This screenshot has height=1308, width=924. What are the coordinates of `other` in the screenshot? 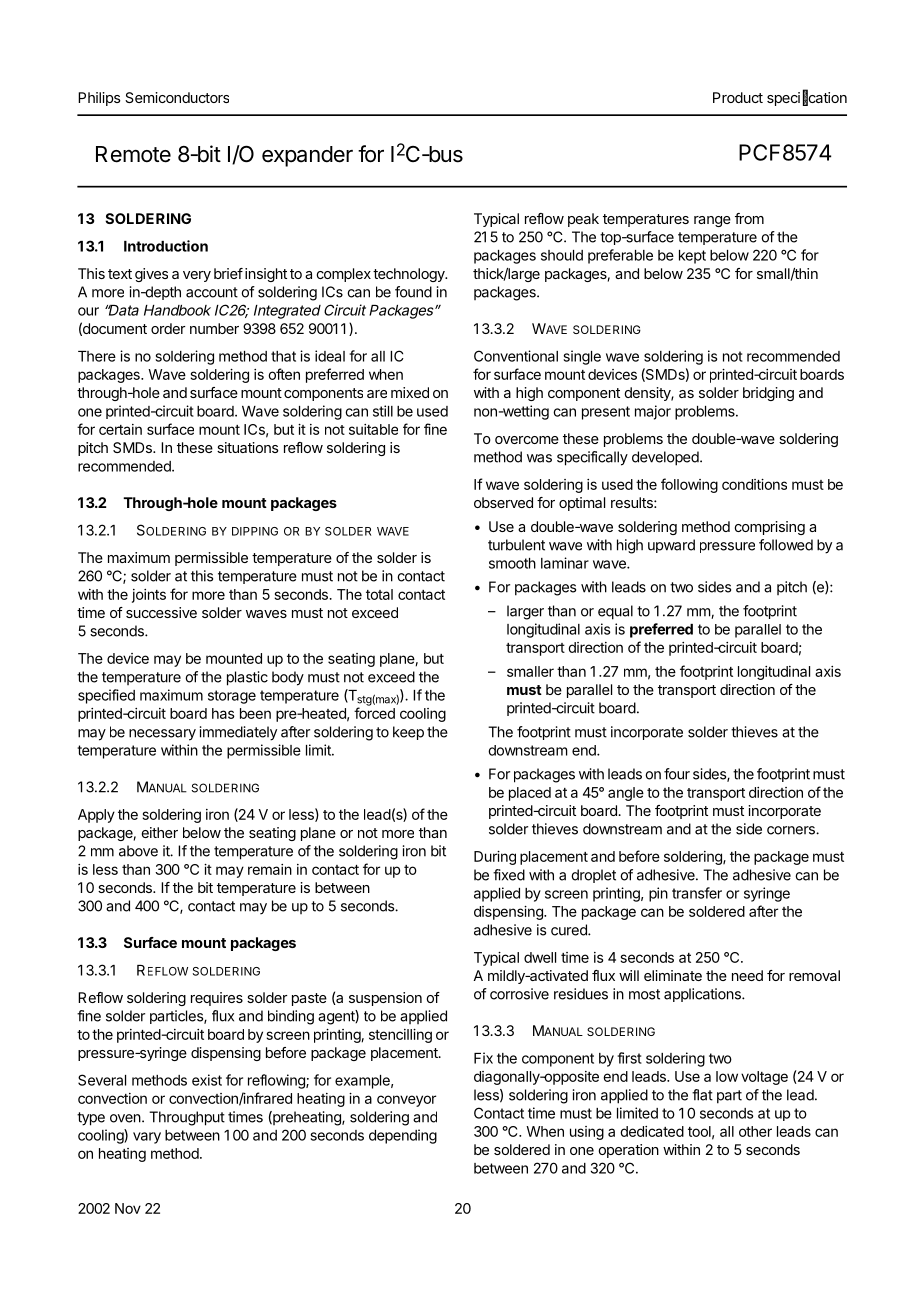 It's located at (755, 1131).
